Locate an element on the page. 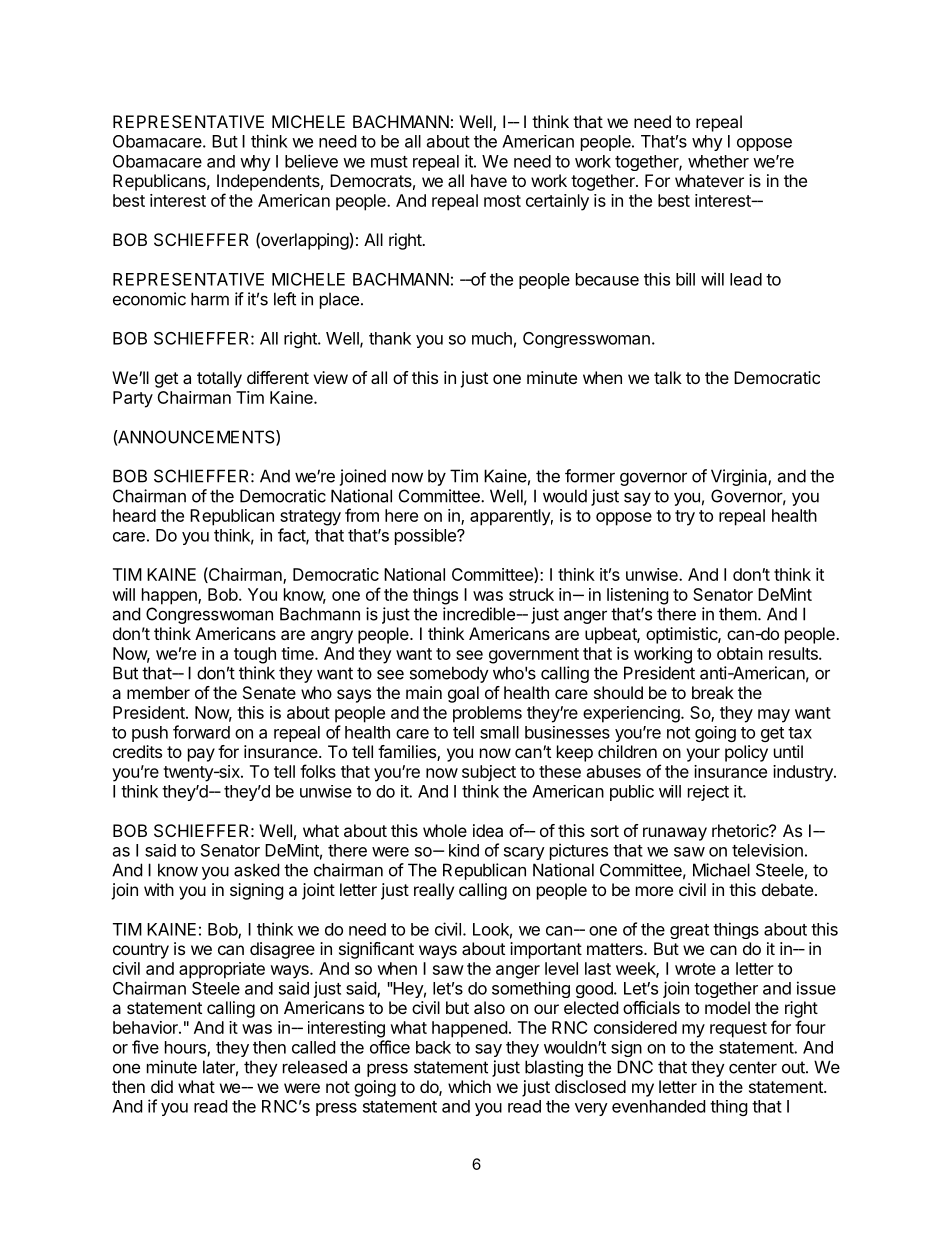  somebody is located at coordinates (449, 674).
